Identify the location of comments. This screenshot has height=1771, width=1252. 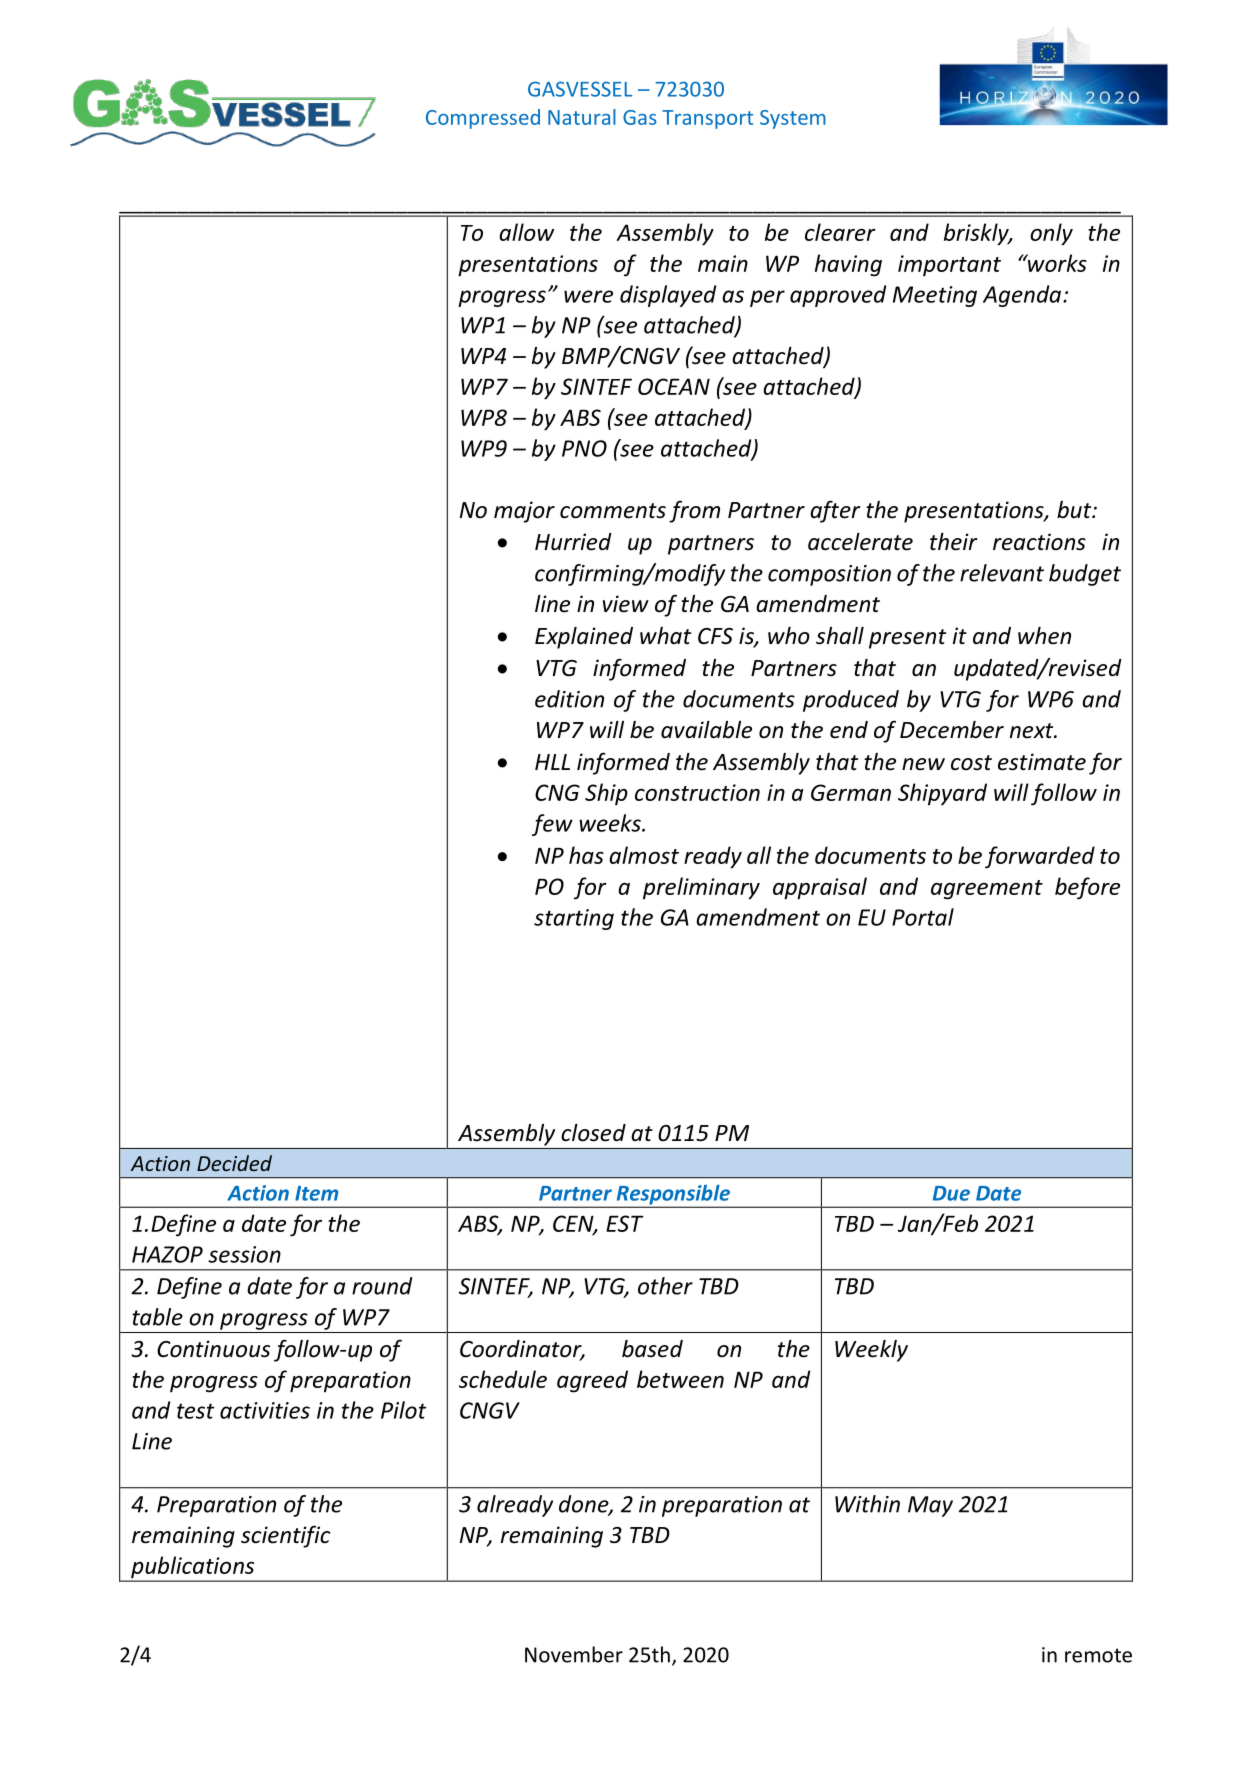
(613, 511).
